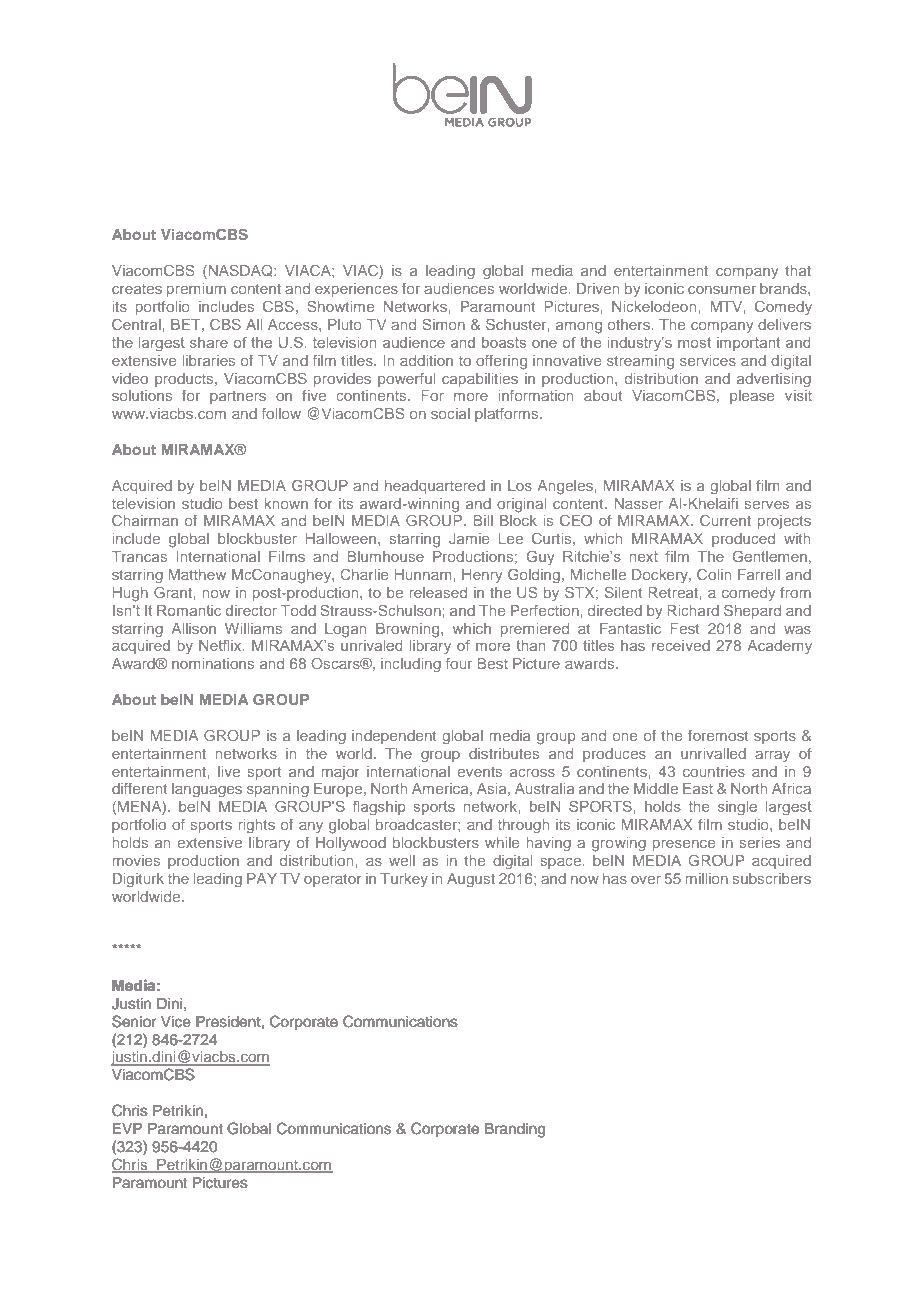 The width and height of the screenshot is (924, 1308). I want to click on nominations, so click(213, 663).
